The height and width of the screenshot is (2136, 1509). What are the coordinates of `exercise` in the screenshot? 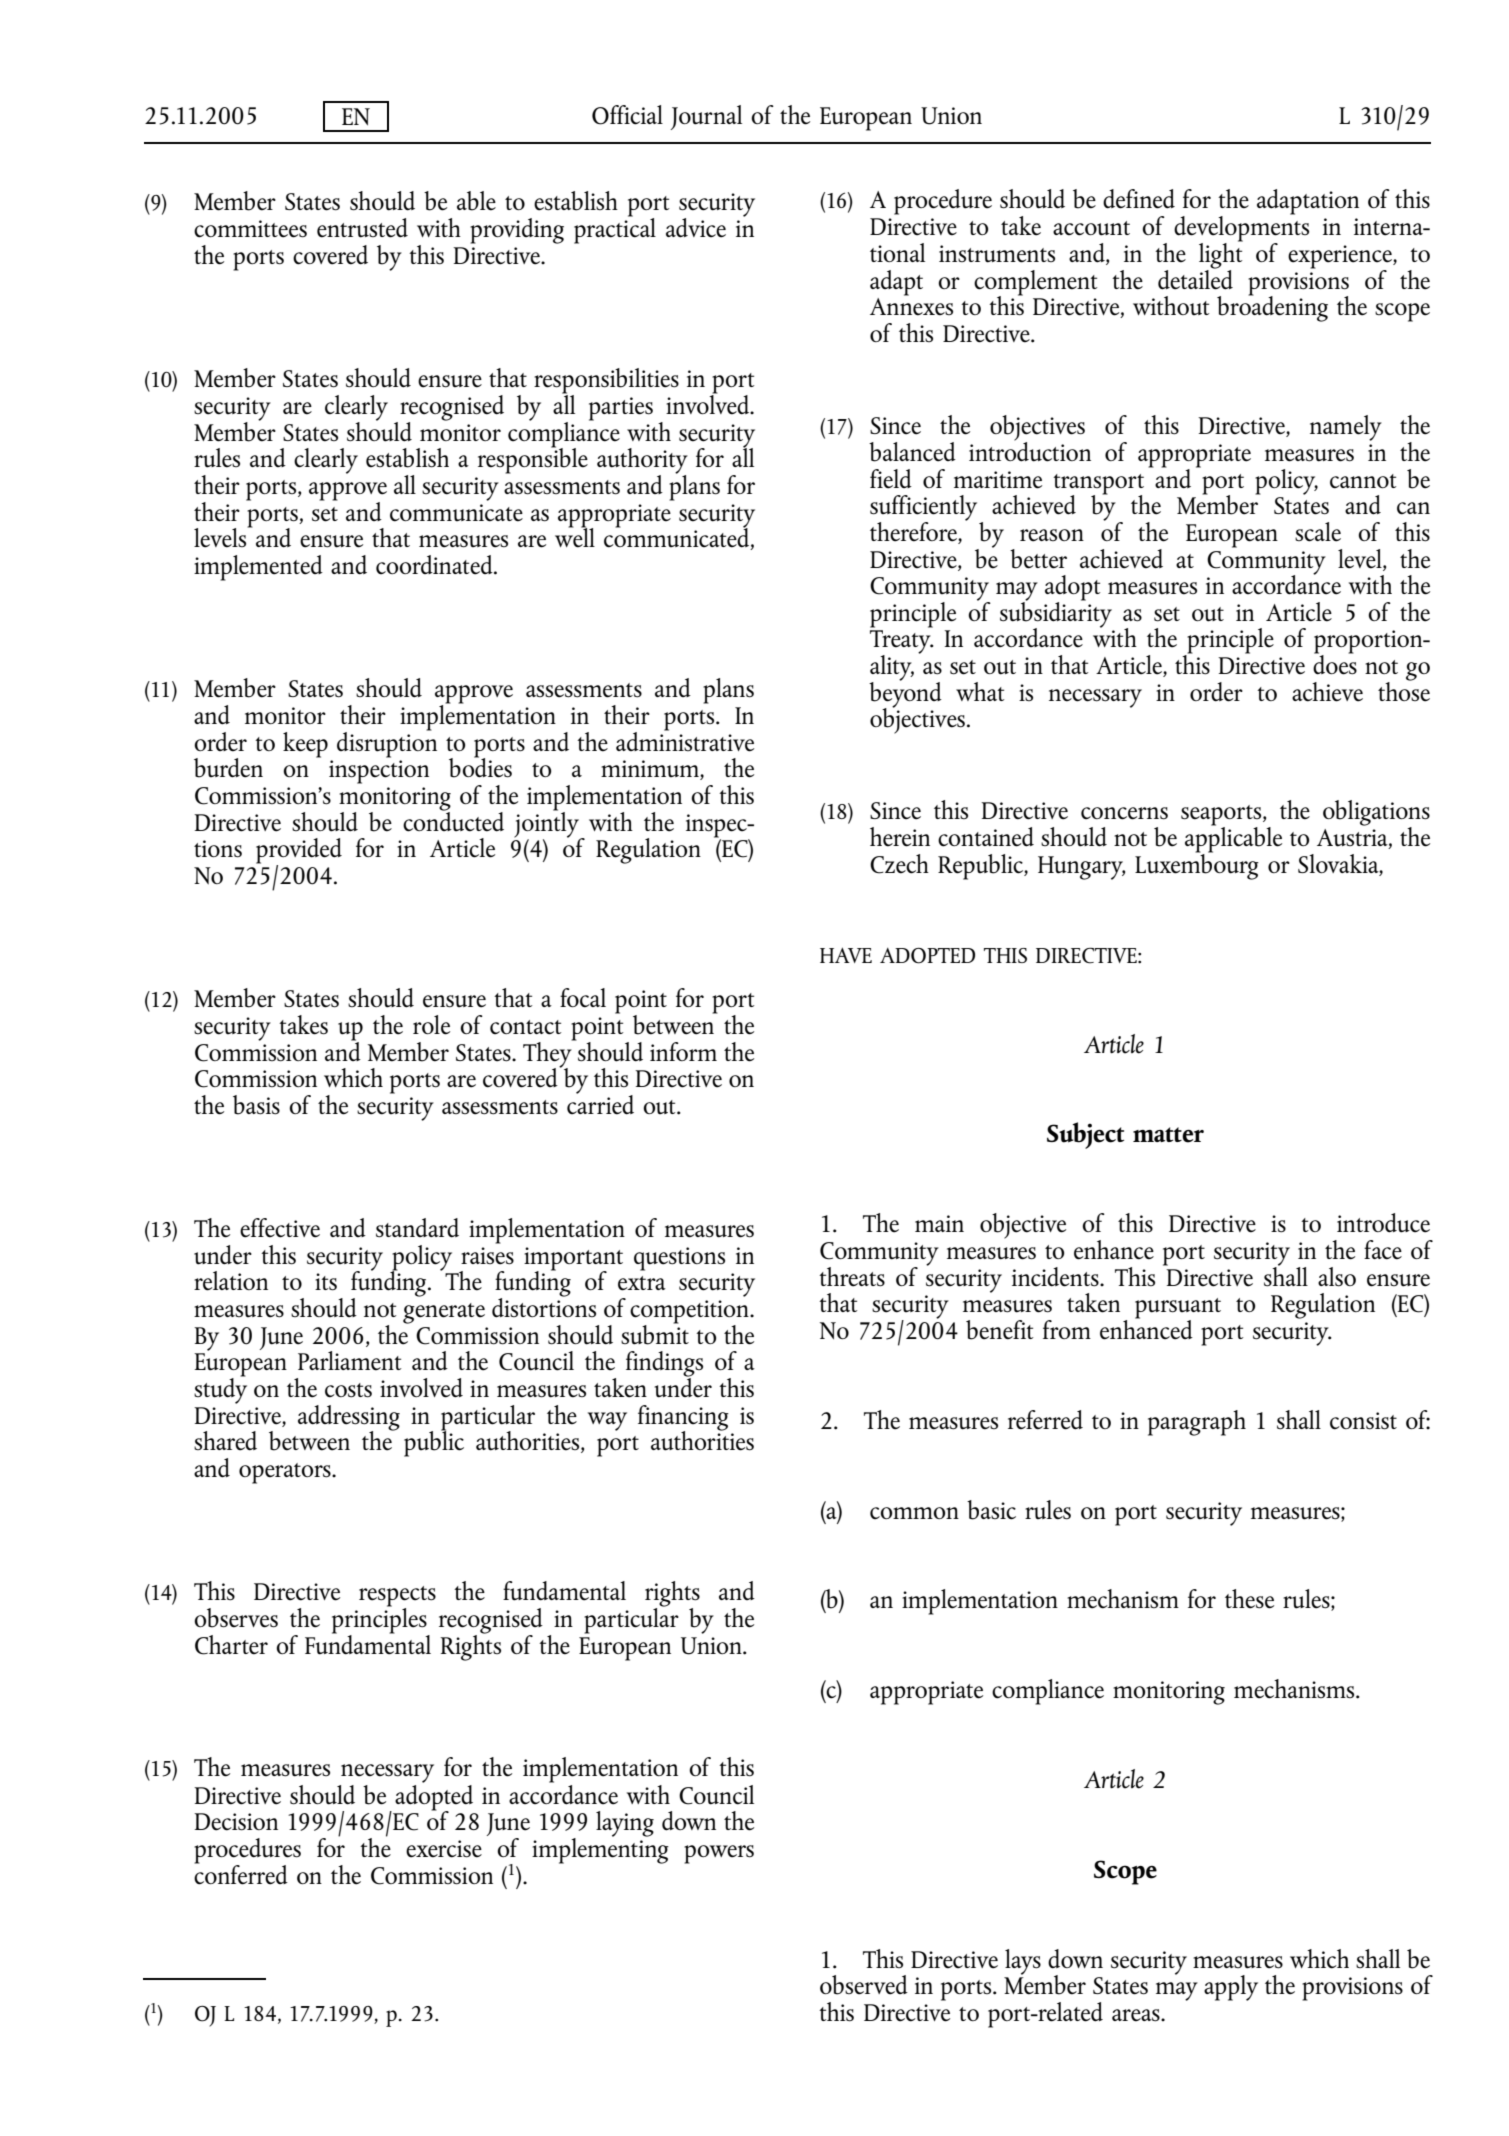 It's located at (444, 1849).
